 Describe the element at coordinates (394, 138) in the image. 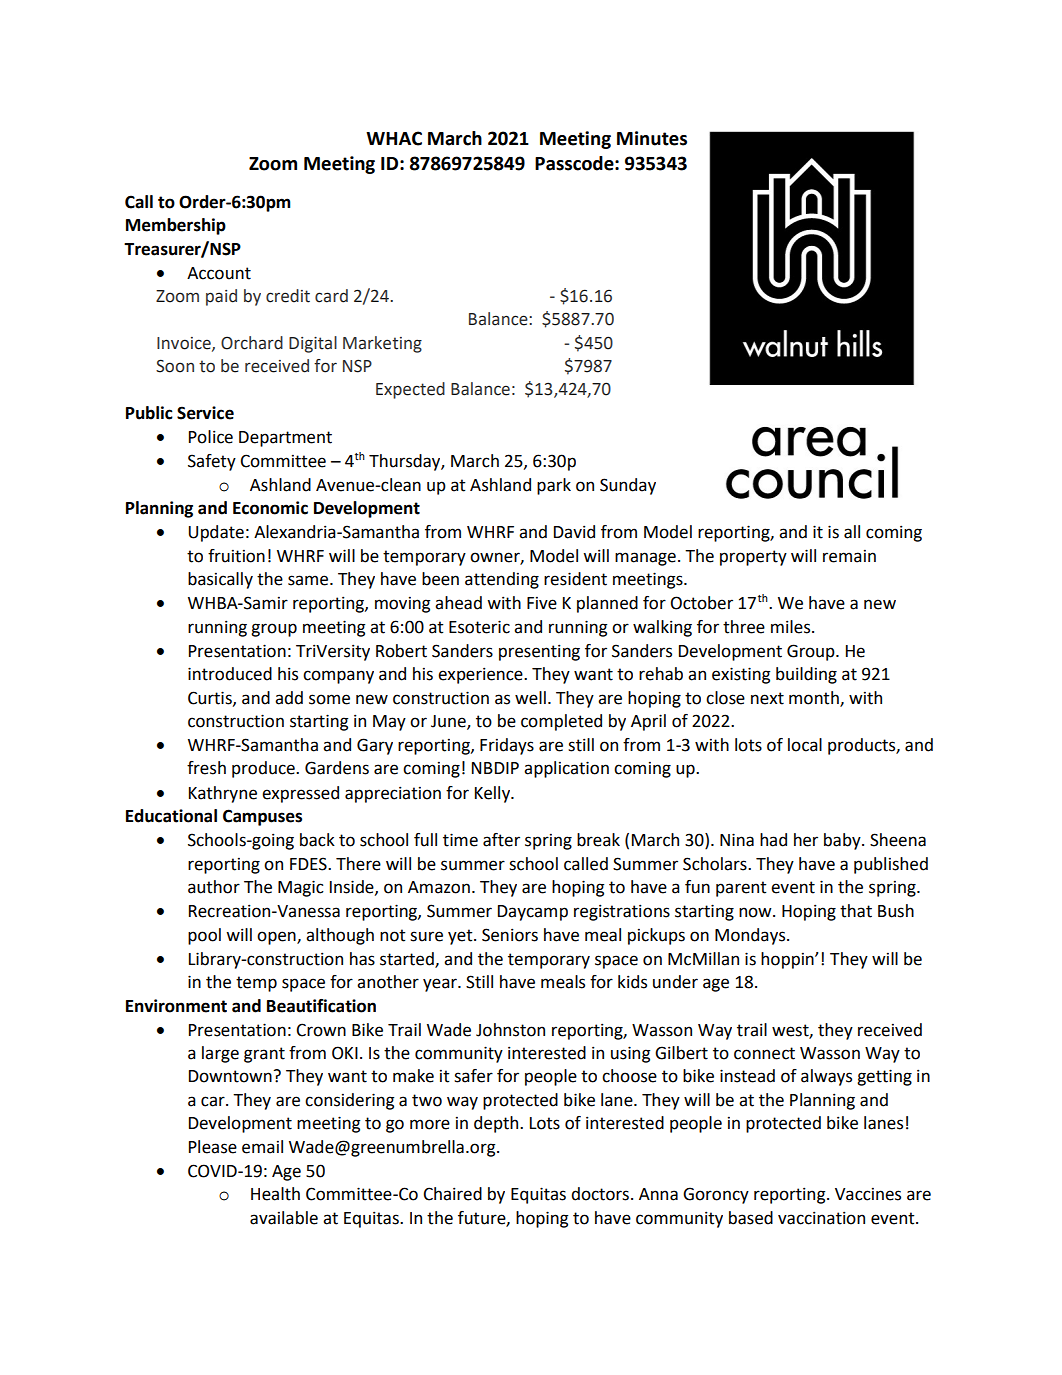

I see `WHAC` at that location.
